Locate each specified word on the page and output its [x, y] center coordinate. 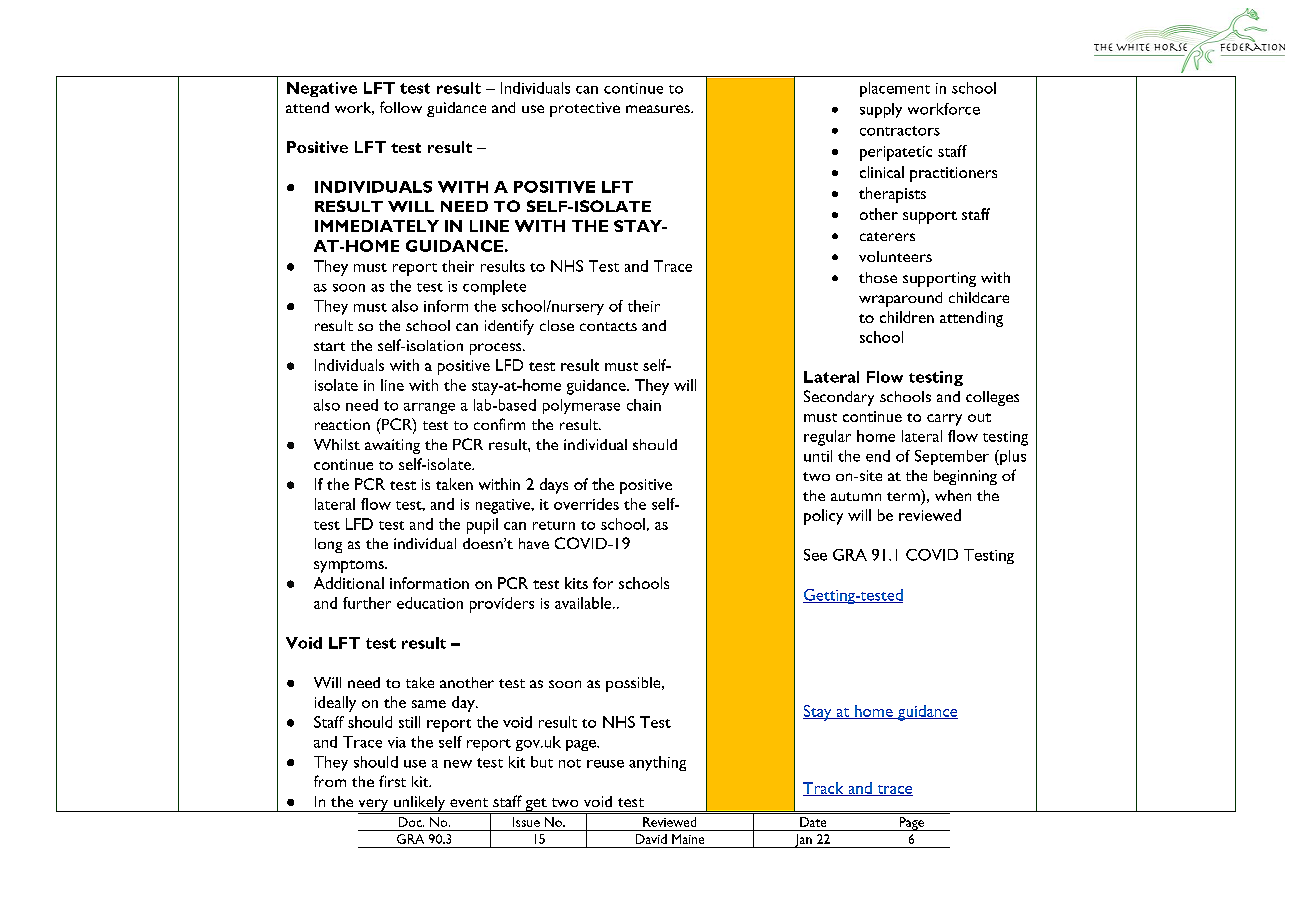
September [952, 457]
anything [657, 763]
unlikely [420, 805]
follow [401, 107]
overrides [586, 504]
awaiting [392, 446]
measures [659, 109]
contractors [900, 131]
